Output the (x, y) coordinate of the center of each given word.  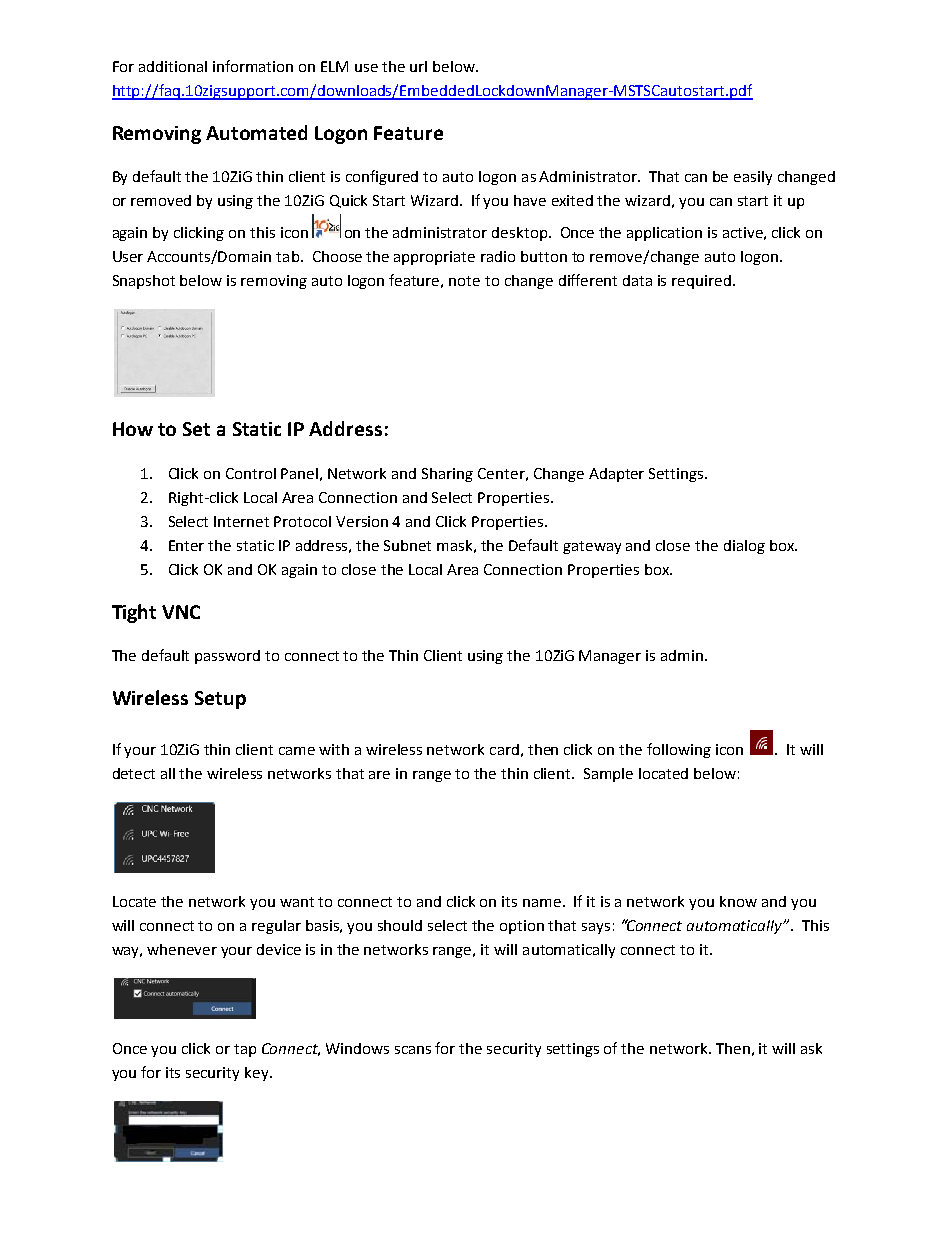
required (701, 282)
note (464, 281)
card (504, 749)
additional (173, 66)
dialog (744, 547)
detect (134, 773)
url (418, 66)
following (679, 750)
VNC (181, 612)
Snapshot (144, 282)
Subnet (407, 545)
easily (753, 178)
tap (245, 1050)
